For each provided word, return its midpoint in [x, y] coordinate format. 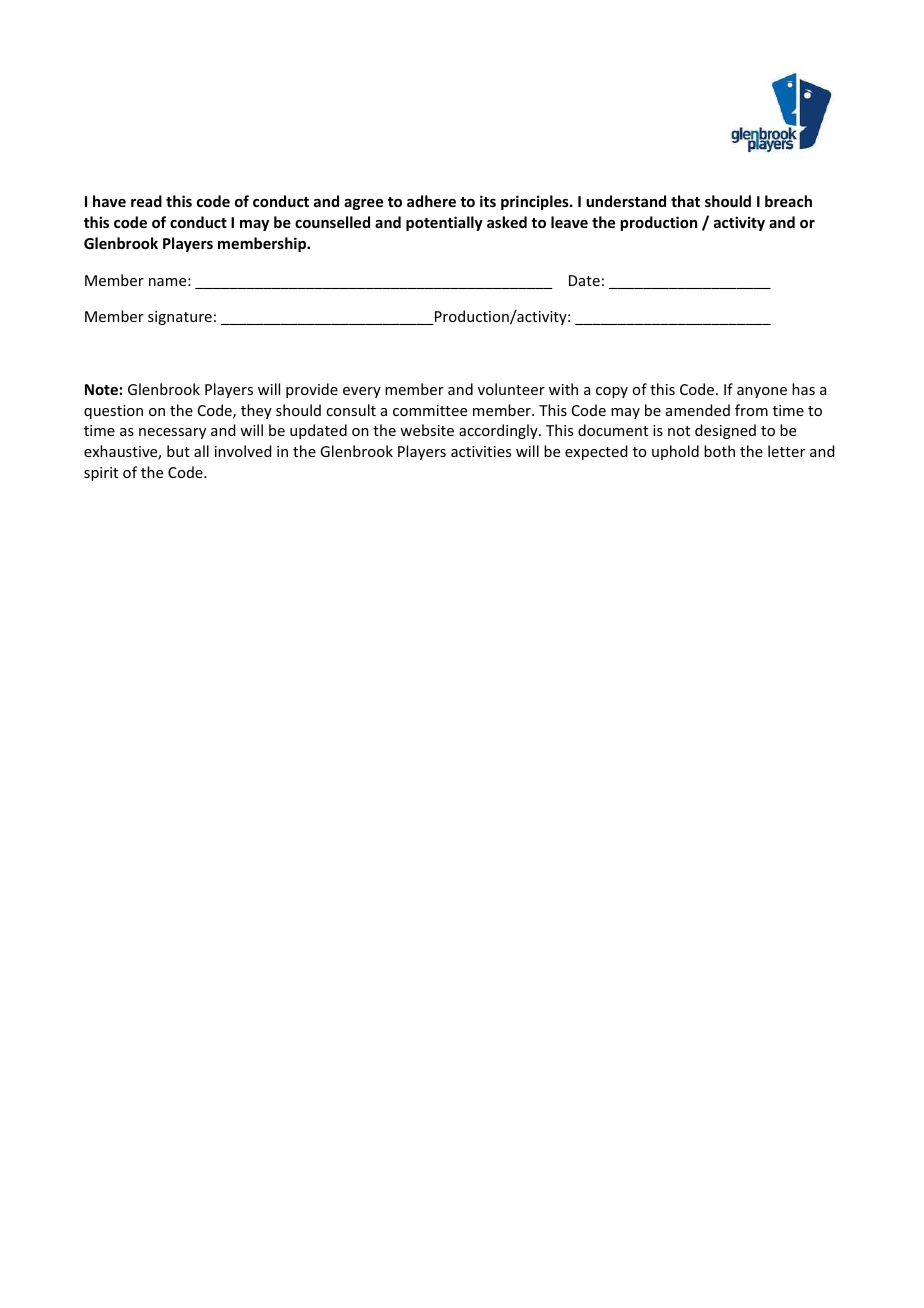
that [685, 201]
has [803, 389]
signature [180, 318]
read [146, 201]
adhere [431, 201]
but [178, 451]
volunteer [511, 389]
